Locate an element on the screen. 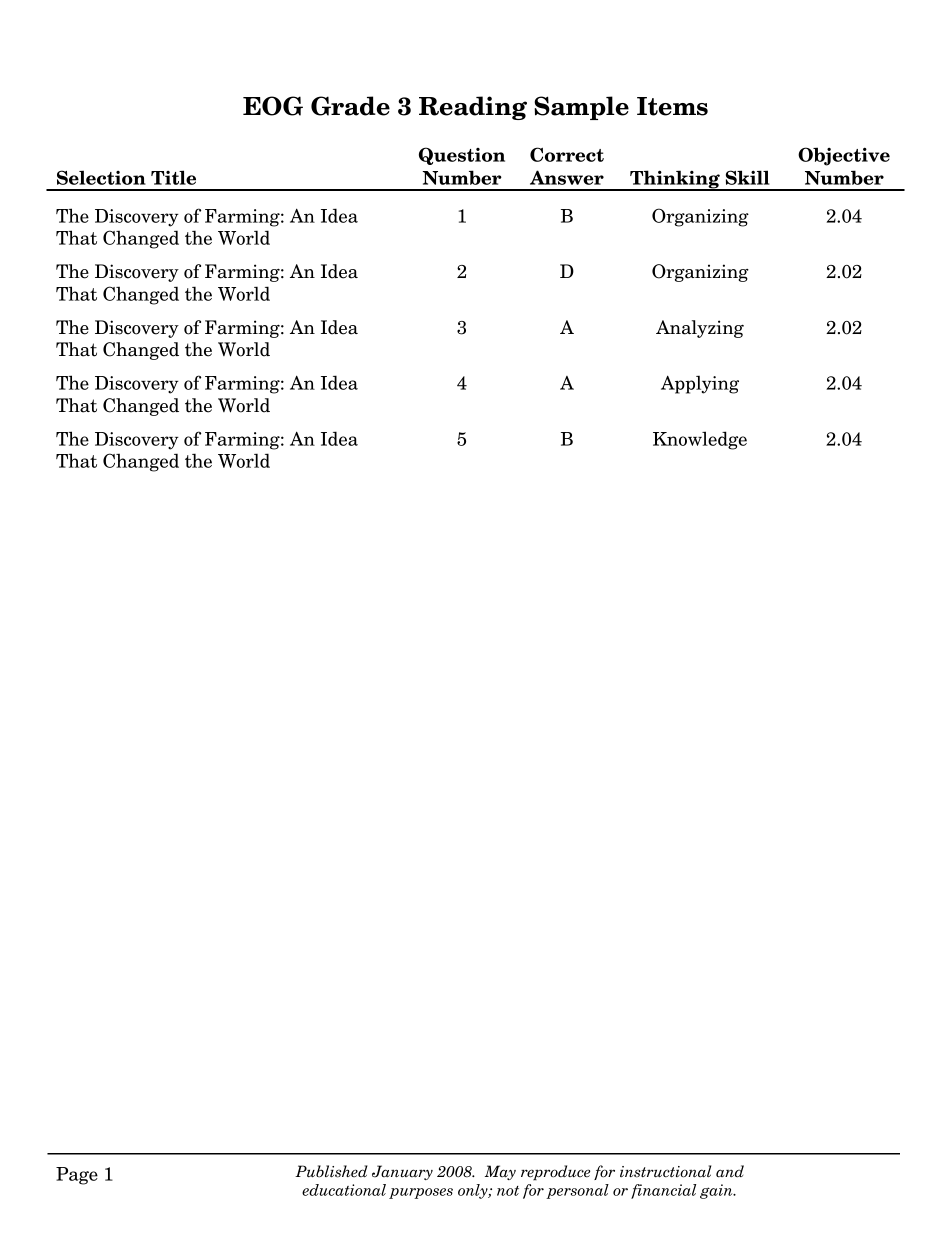 The height and width of the screenshot is (1233, 952). and is located at coordinates (730, 1171).
